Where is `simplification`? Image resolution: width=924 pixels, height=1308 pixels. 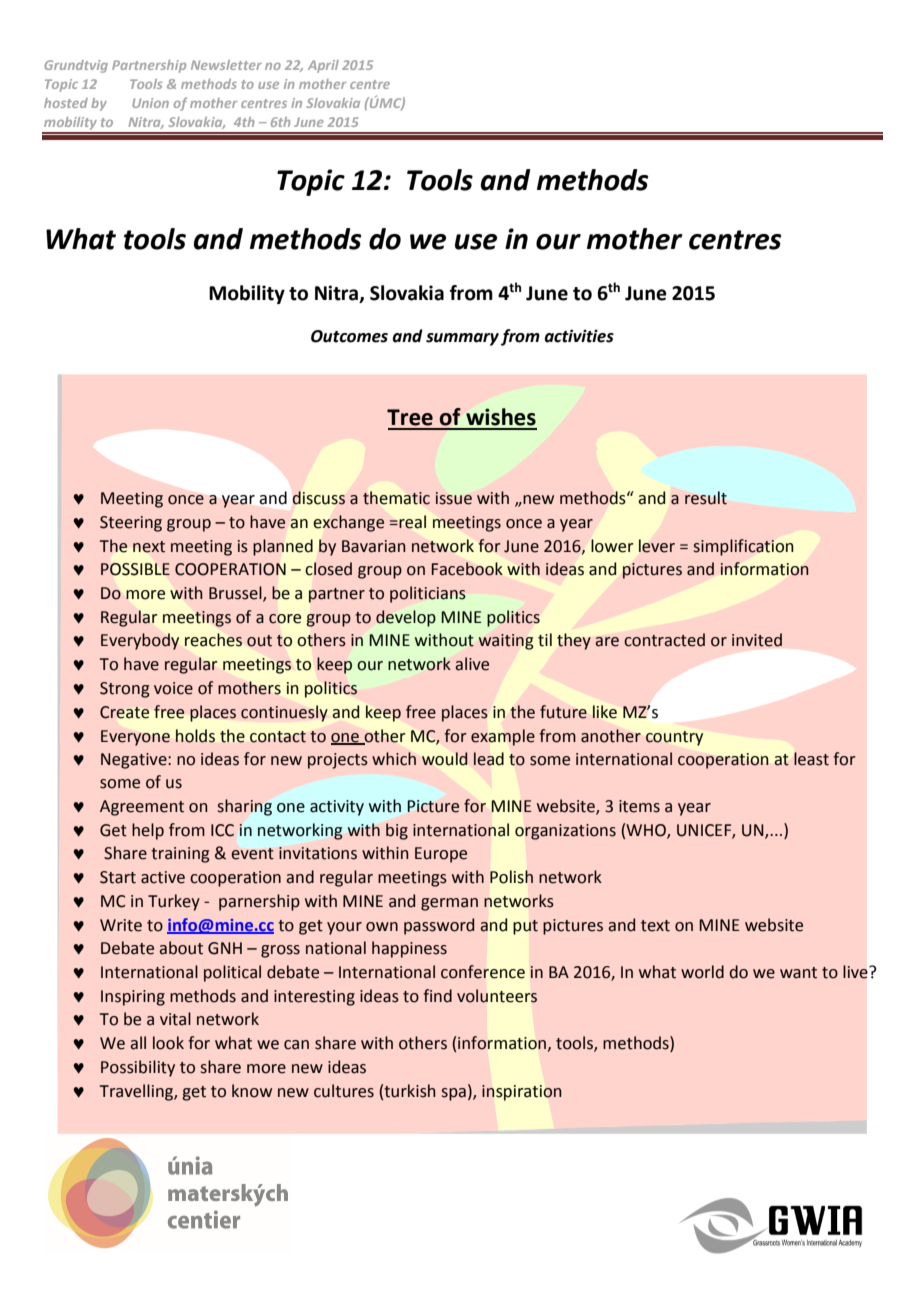
simplification is located at coordinates (743, 547).
